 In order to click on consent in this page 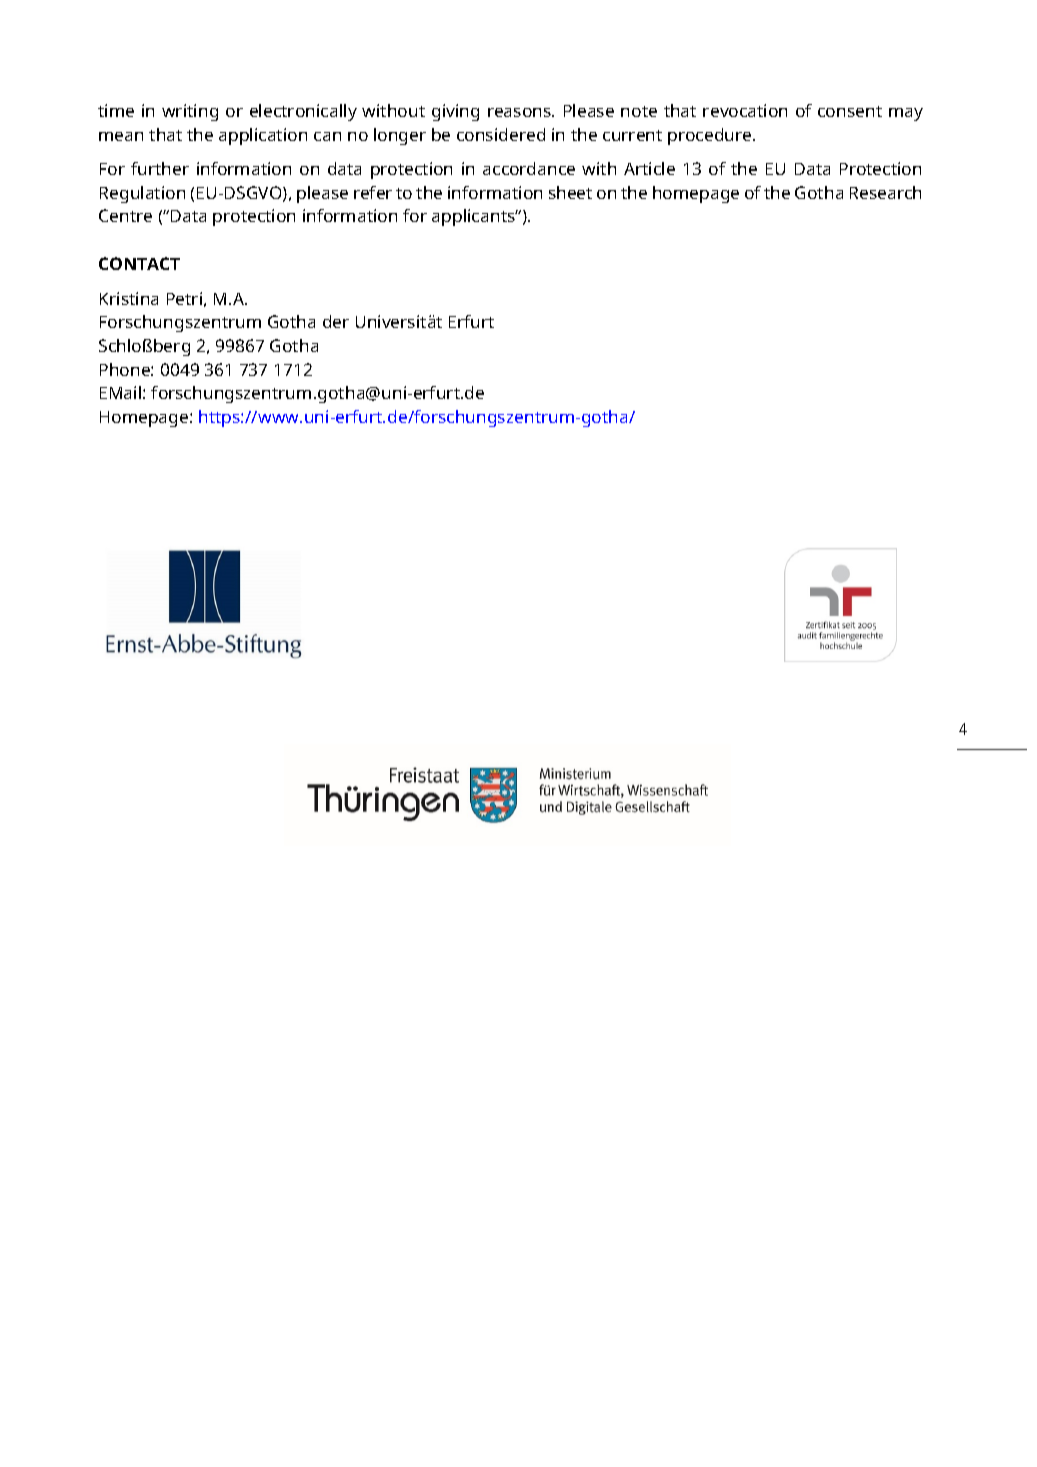, I will do `click(850, 111)`.
